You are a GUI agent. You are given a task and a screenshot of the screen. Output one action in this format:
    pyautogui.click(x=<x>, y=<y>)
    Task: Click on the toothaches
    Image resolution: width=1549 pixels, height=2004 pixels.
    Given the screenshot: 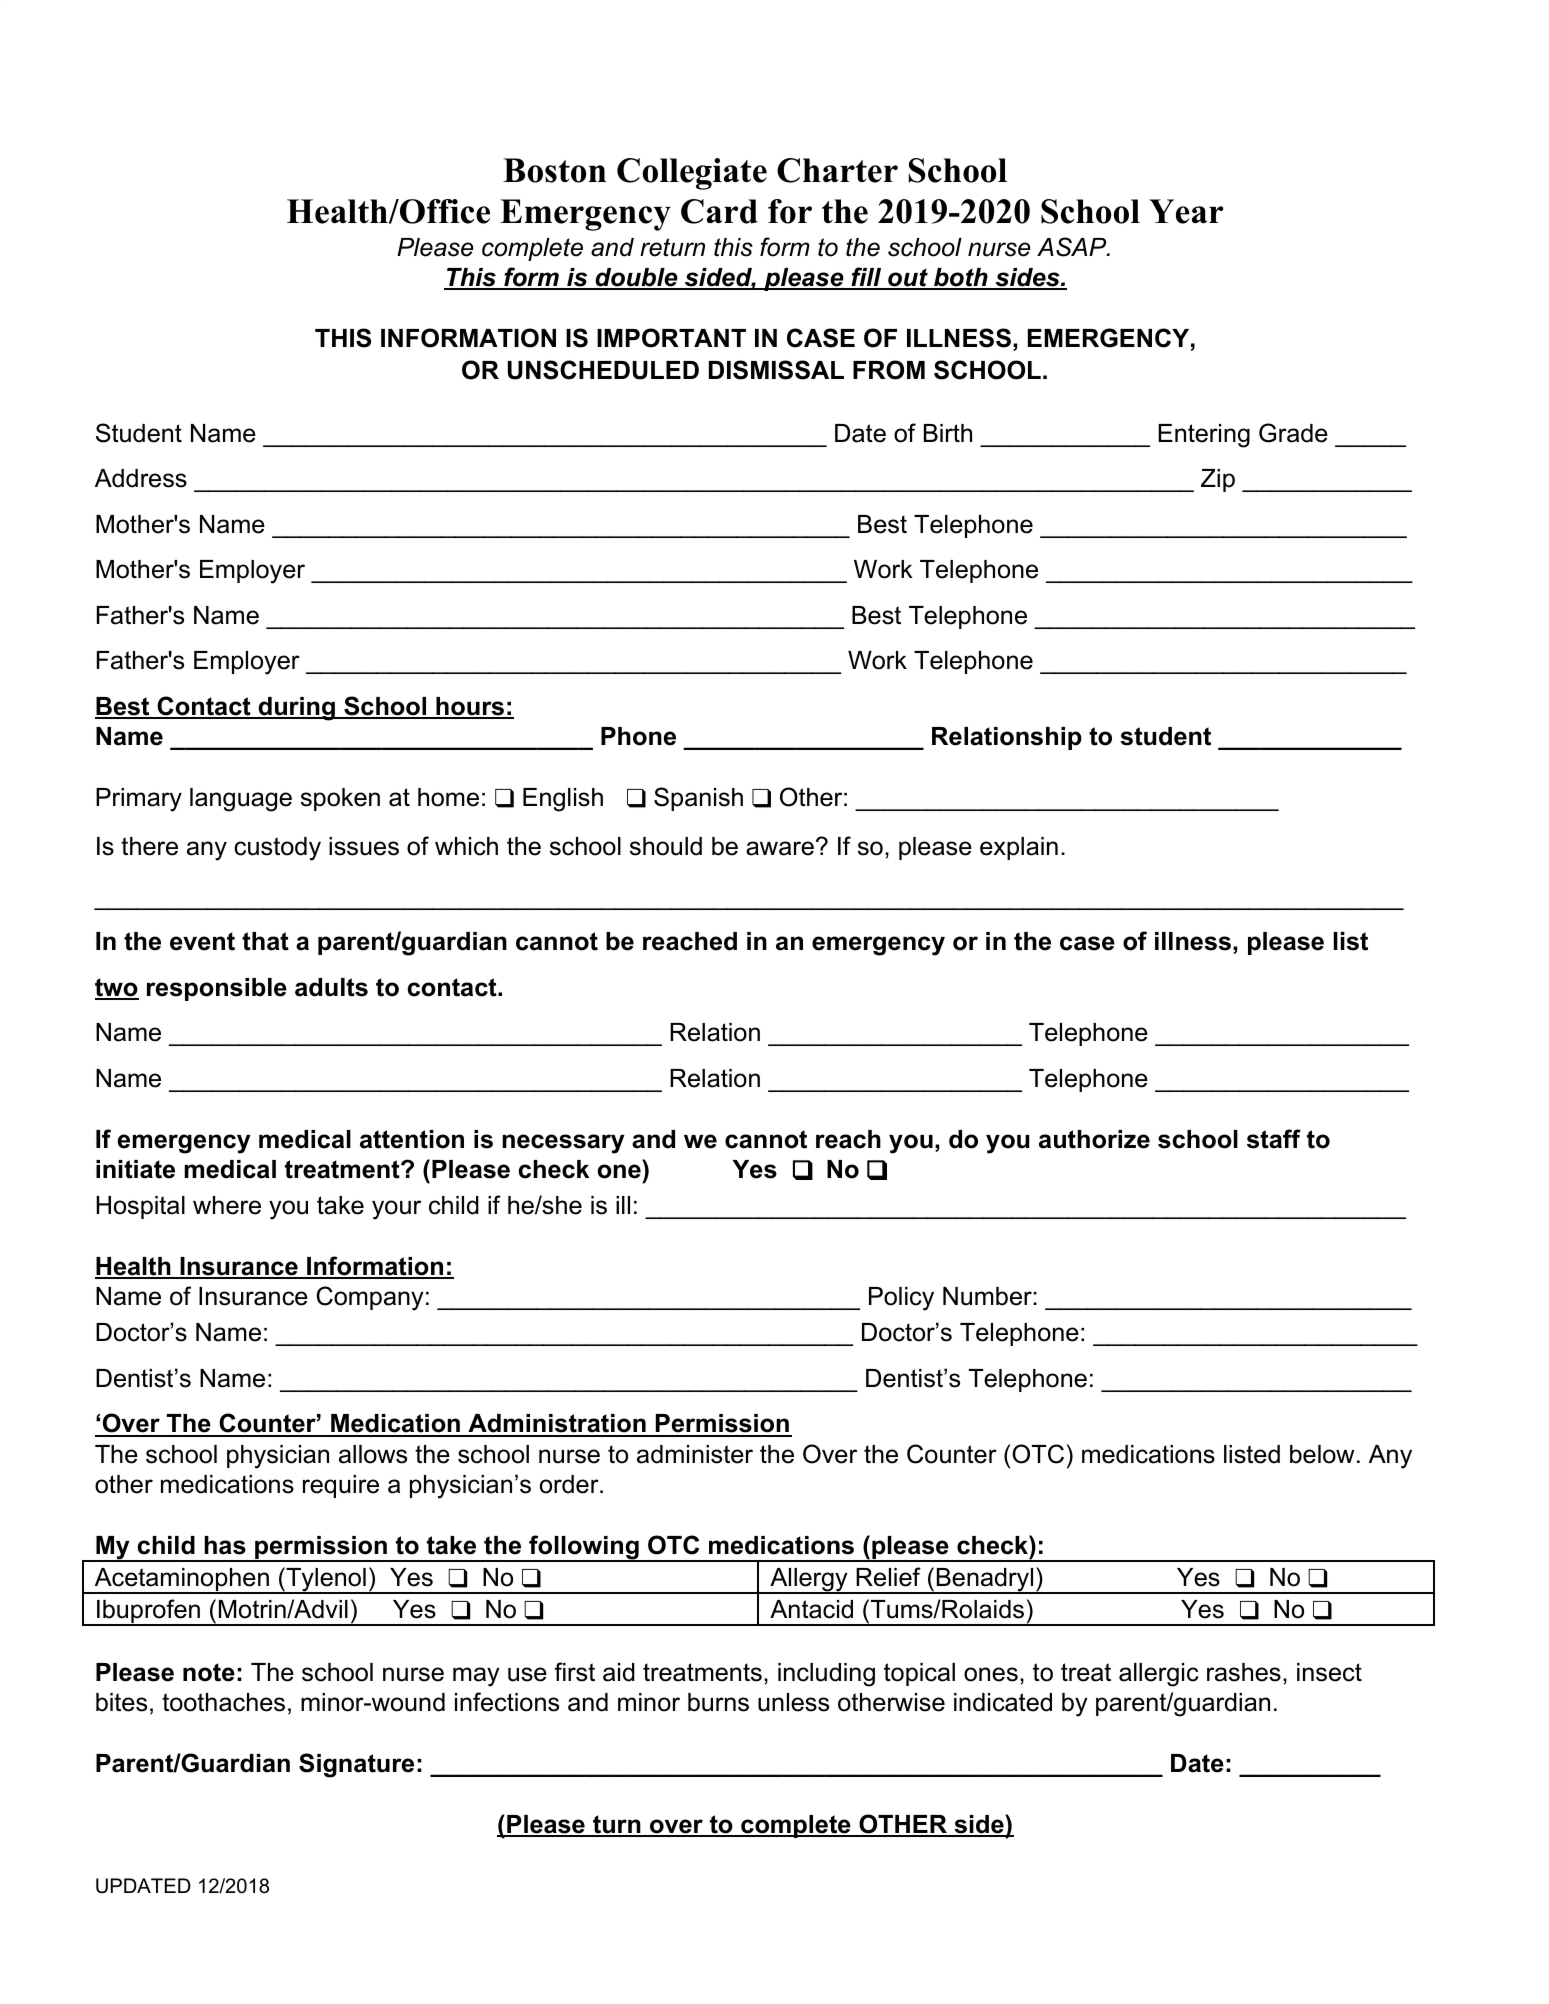 What is the action you would take?
    pyautogui.click(x=223, y=1702)
